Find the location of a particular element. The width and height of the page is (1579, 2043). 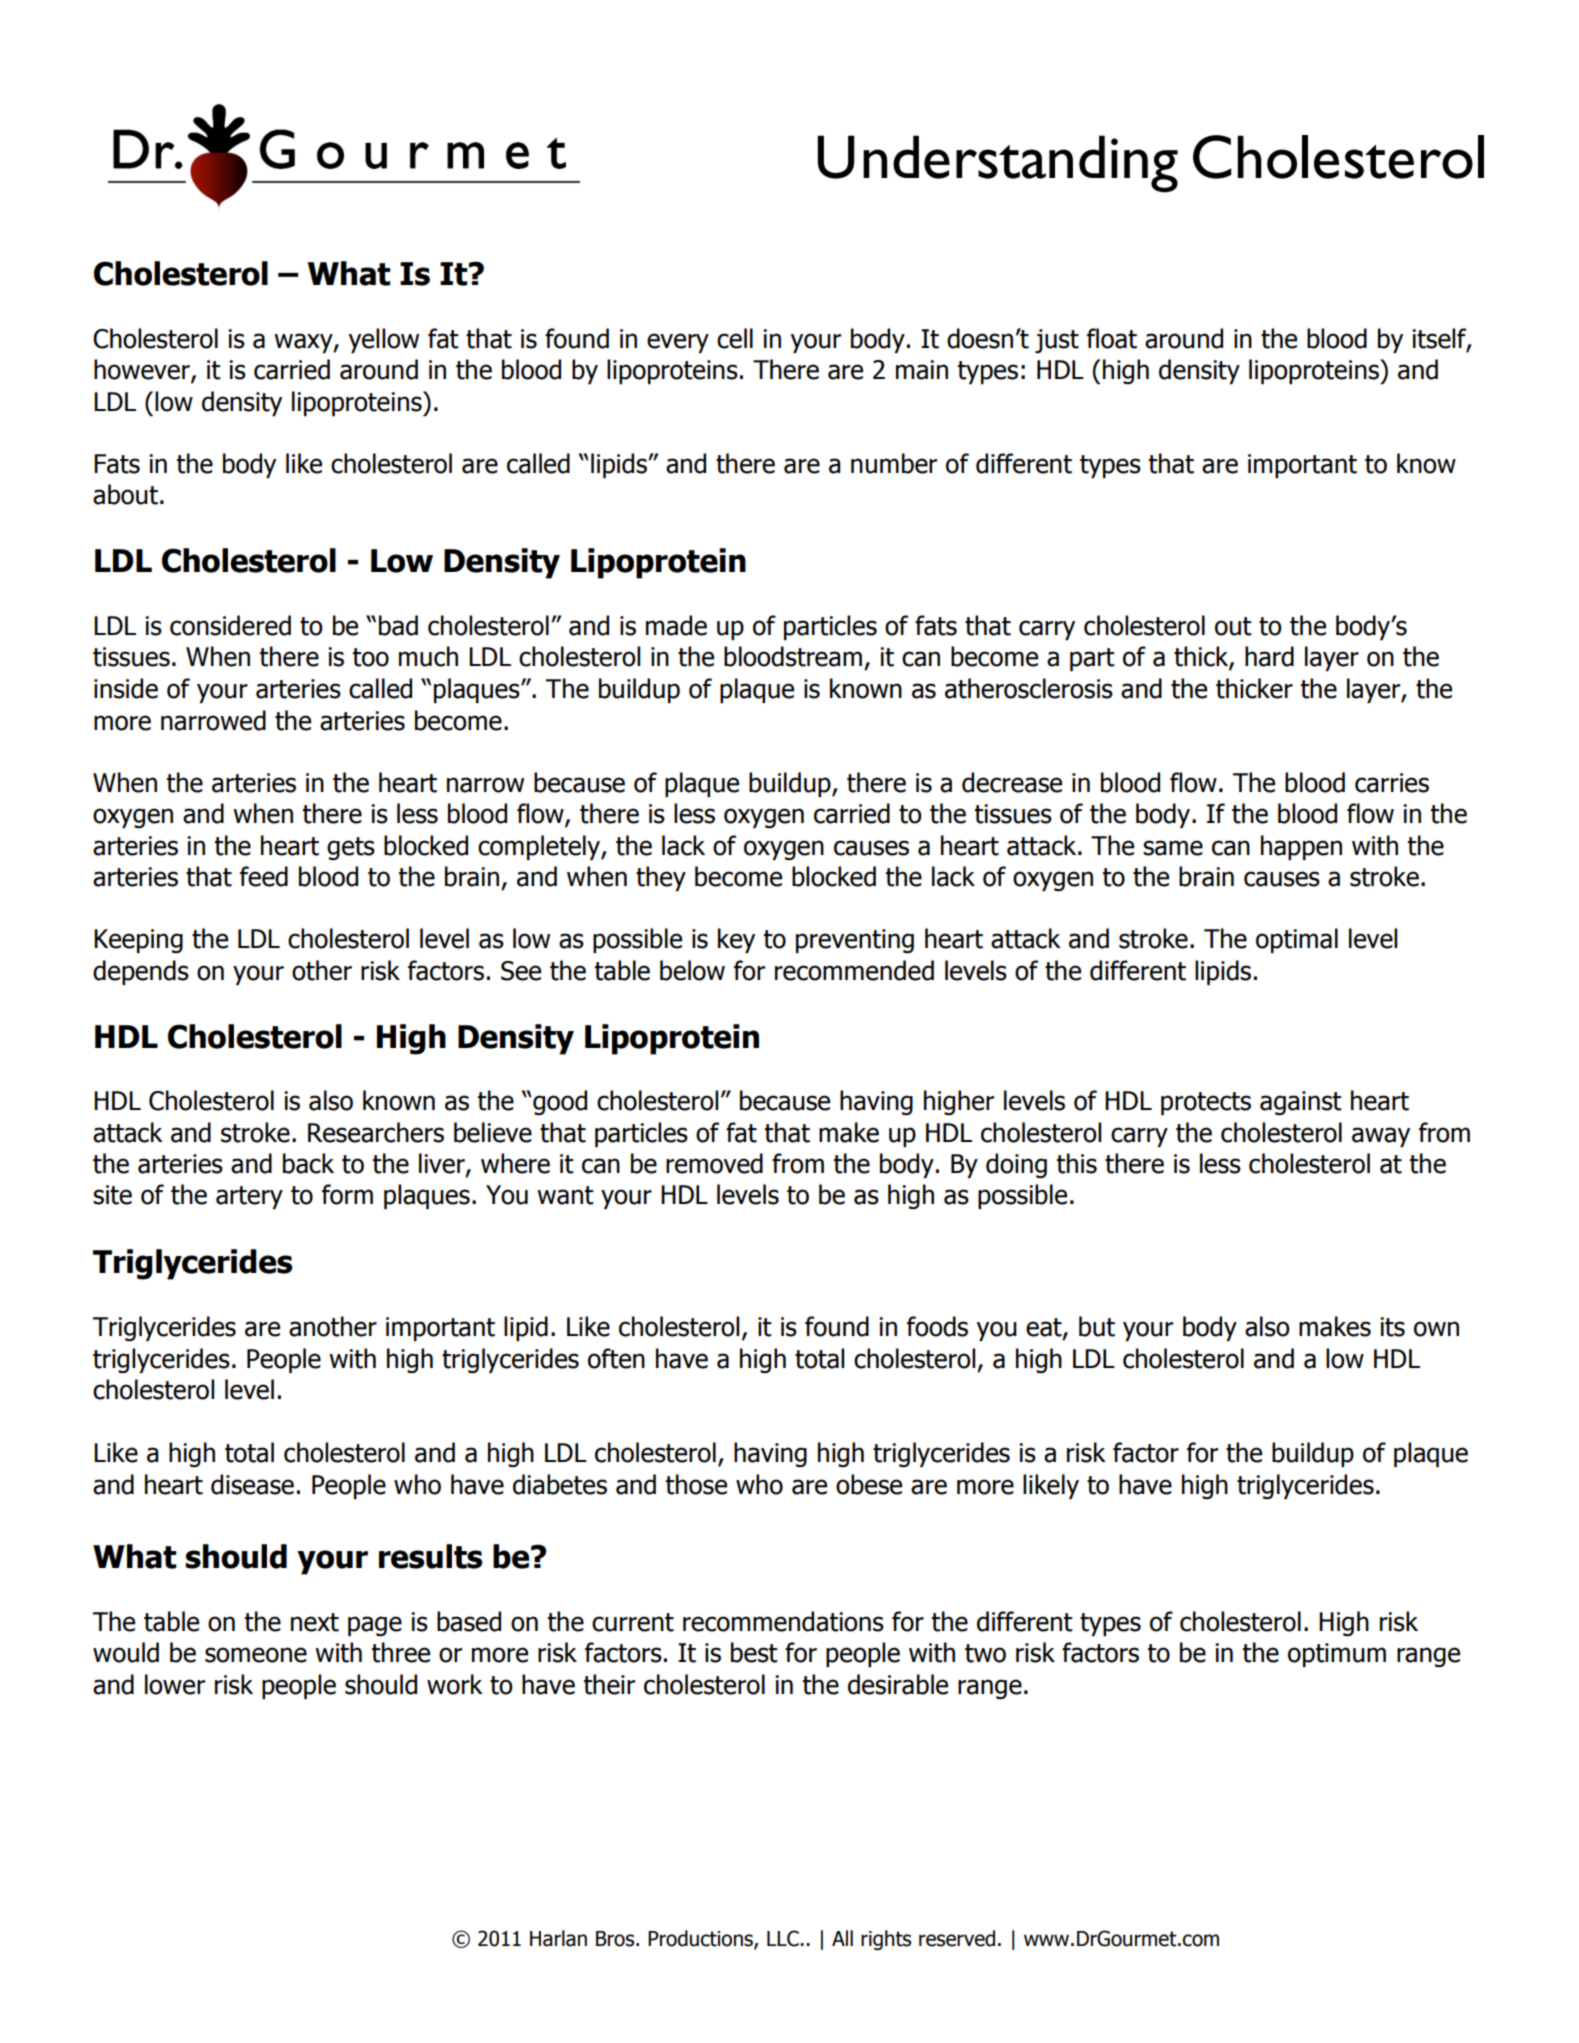

LLC is located at coordinates (784, 1938).
